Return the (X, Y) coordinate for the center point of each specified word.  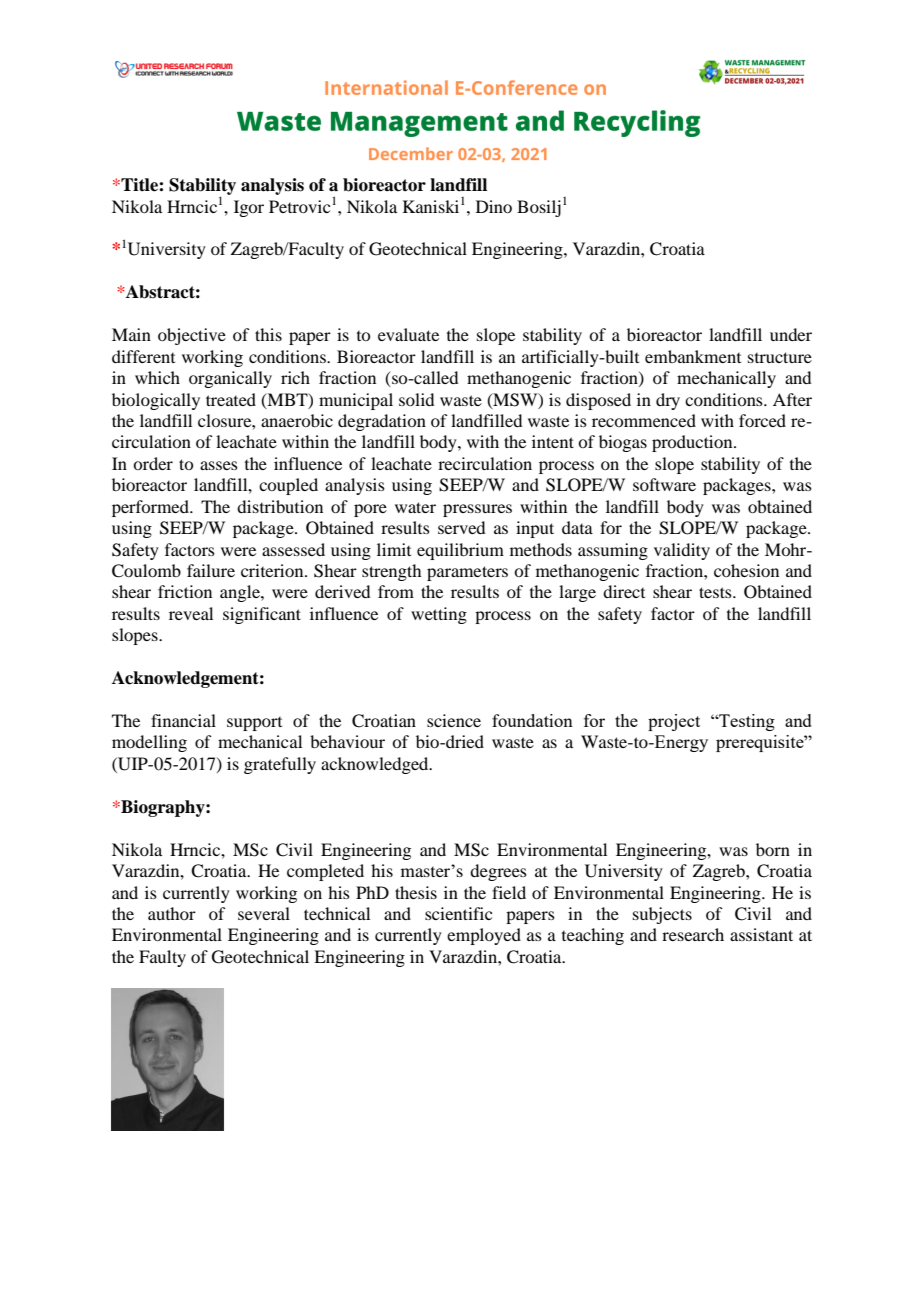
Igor (249, 208)
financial (183, 720)
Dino (494, 206)
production (693, 443)
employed (484, 936)
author (172, 913)
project (674, 722)
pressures (477, 510)
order (153, 463)
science (454, 720)
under (791, 334)
